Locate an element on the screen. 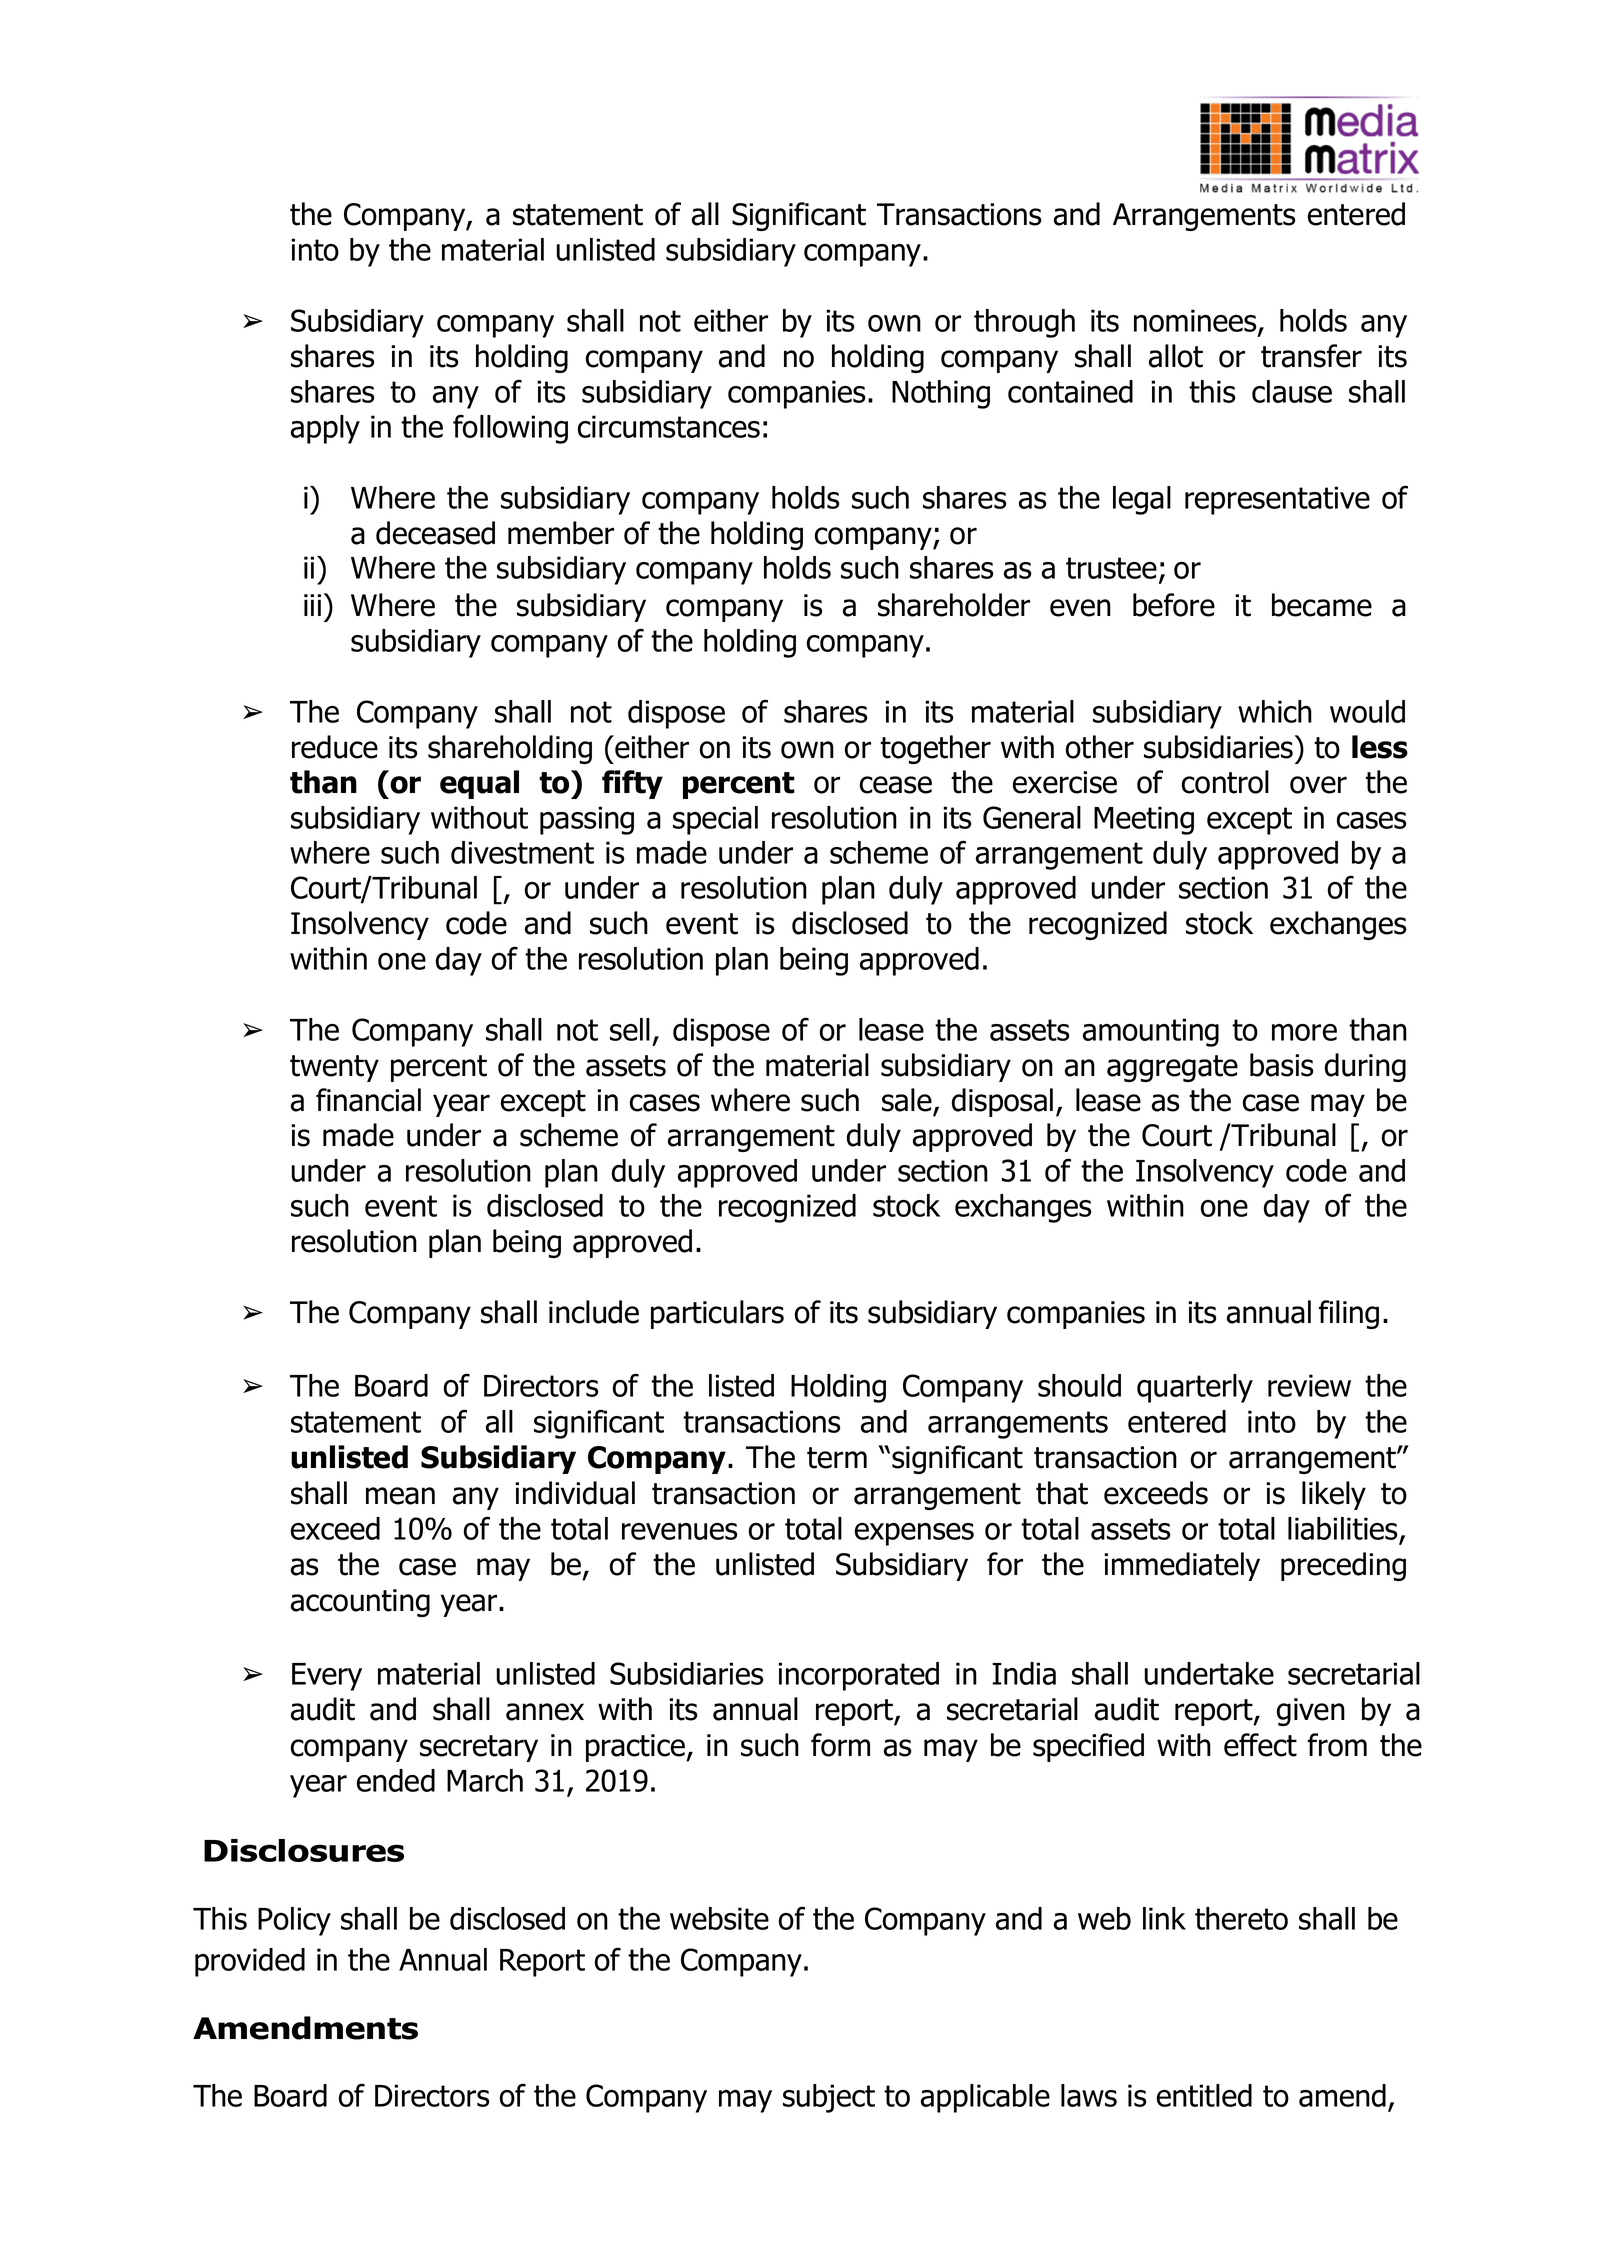 This screenshot has height=2263, width=1599. Nothing is located at coordinates (941, 394).
